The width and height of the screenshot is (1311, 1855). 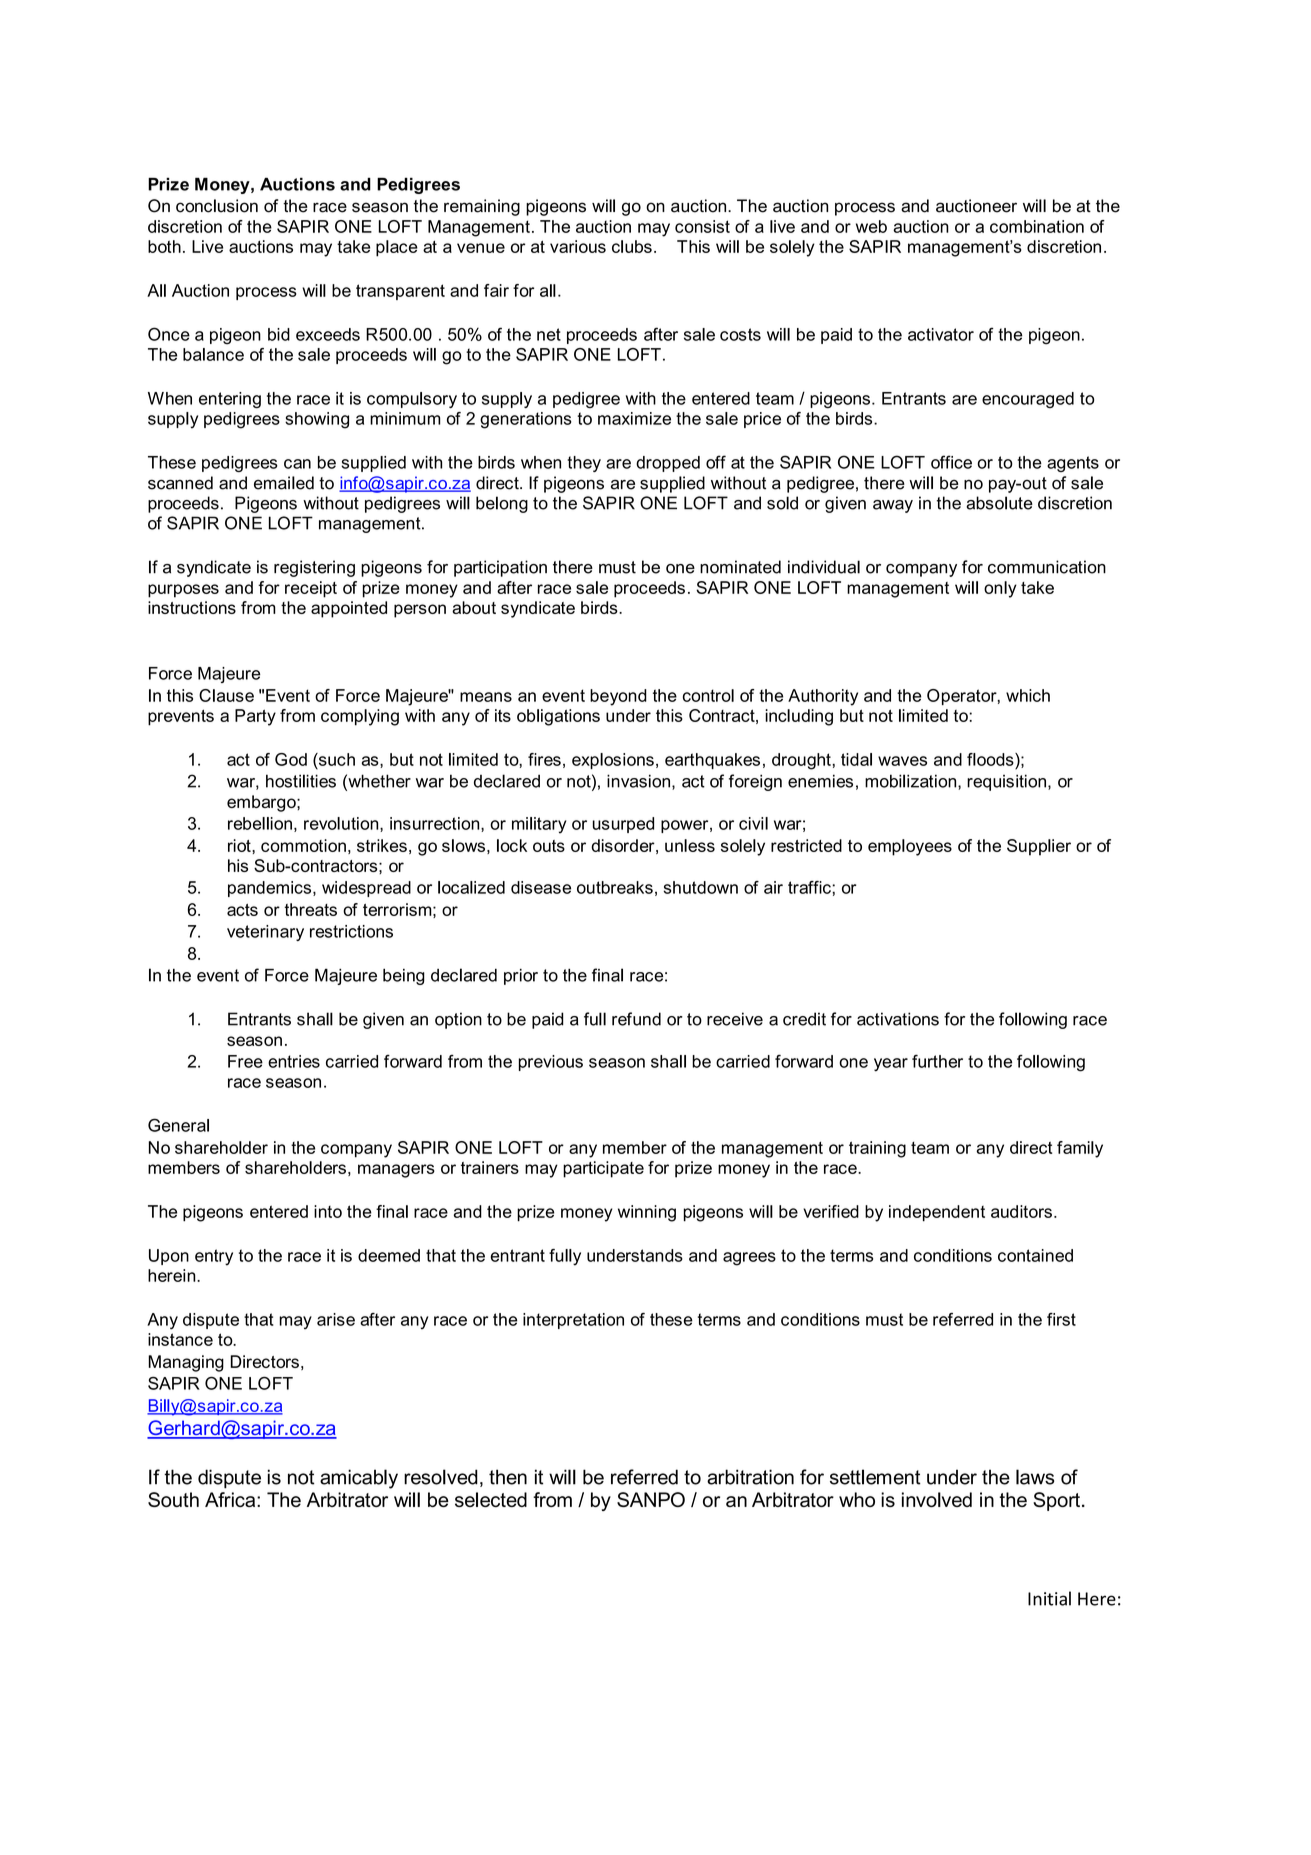 I want to click on combination, so click(x=1037, y=226).
